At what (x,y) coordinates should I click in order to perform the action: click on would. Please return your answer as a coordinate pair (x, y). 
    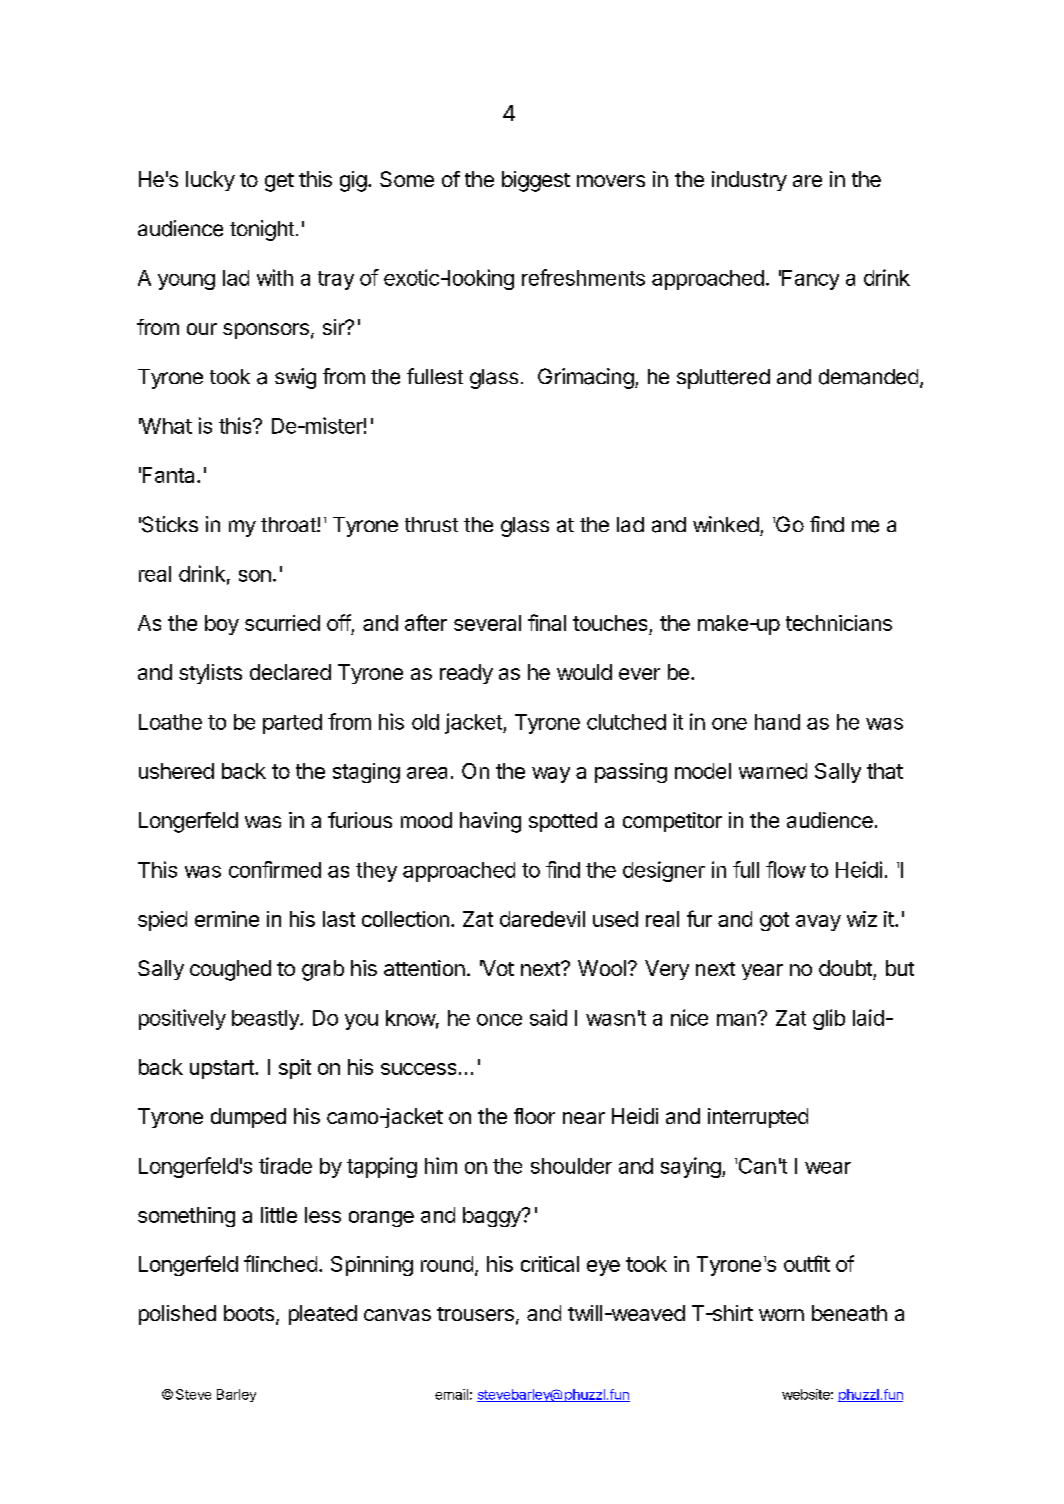
    Looking at the image, I should click on (584, 672).
